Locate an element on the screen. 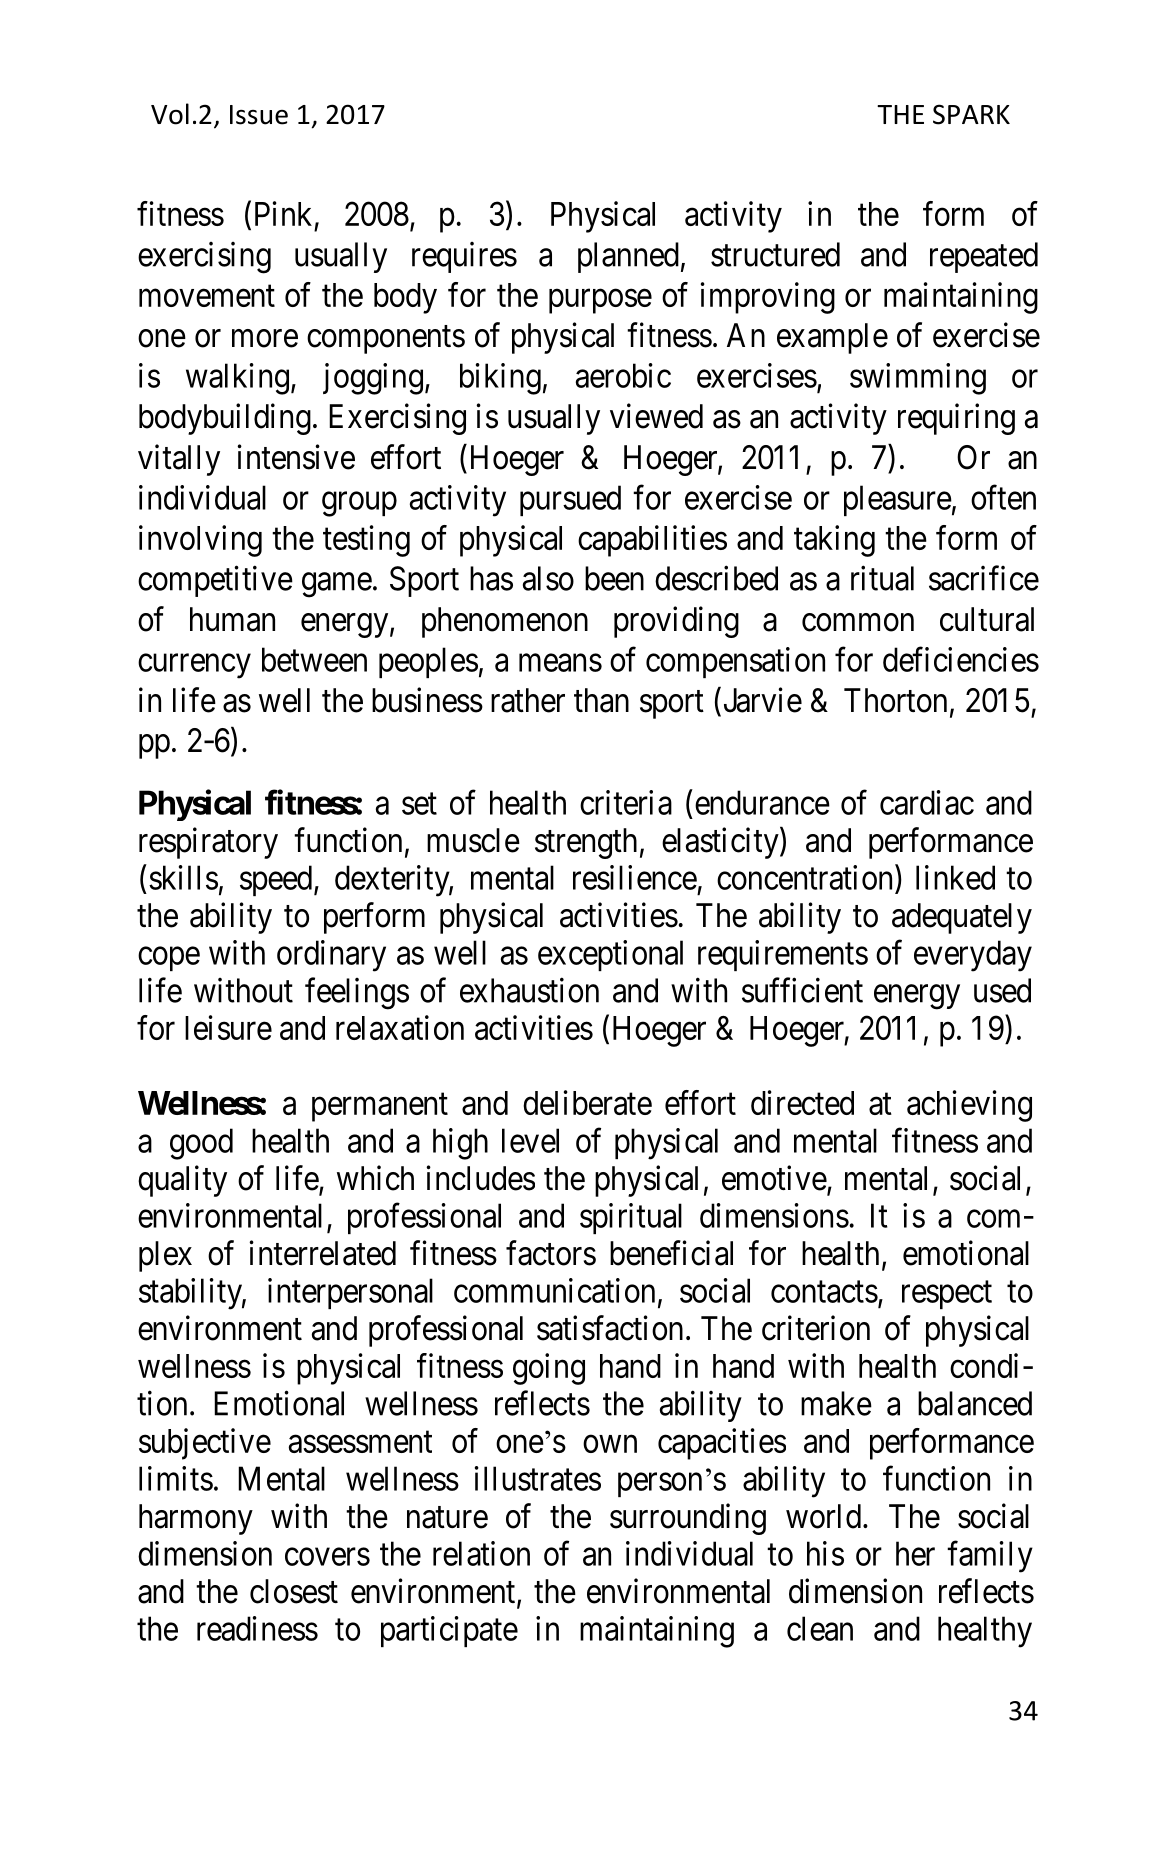 This screenshot has height=1861, width=1175. family is located at coordinates (990, 1557).
